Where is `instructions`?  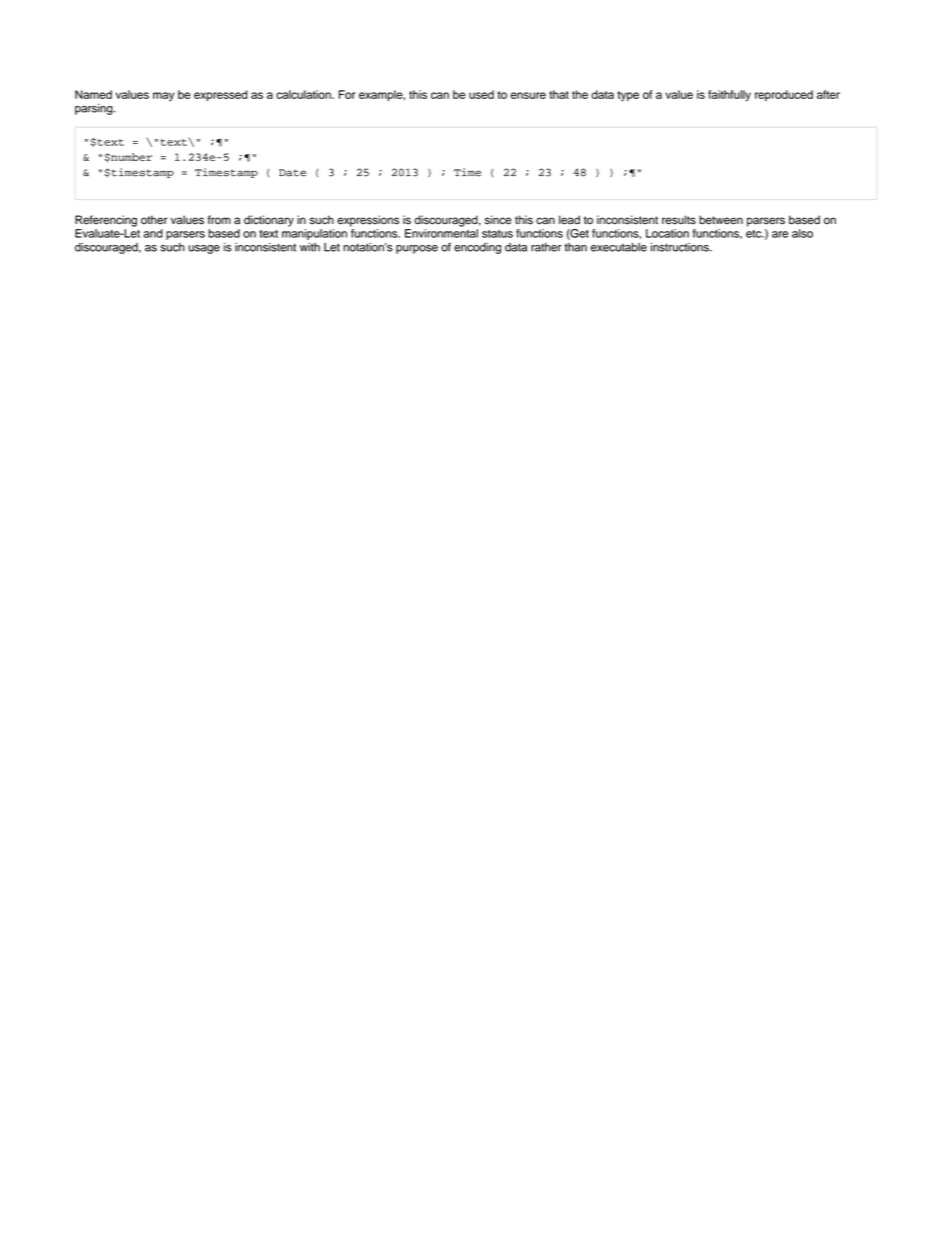
instructions is located at coordinates (681, 247).
